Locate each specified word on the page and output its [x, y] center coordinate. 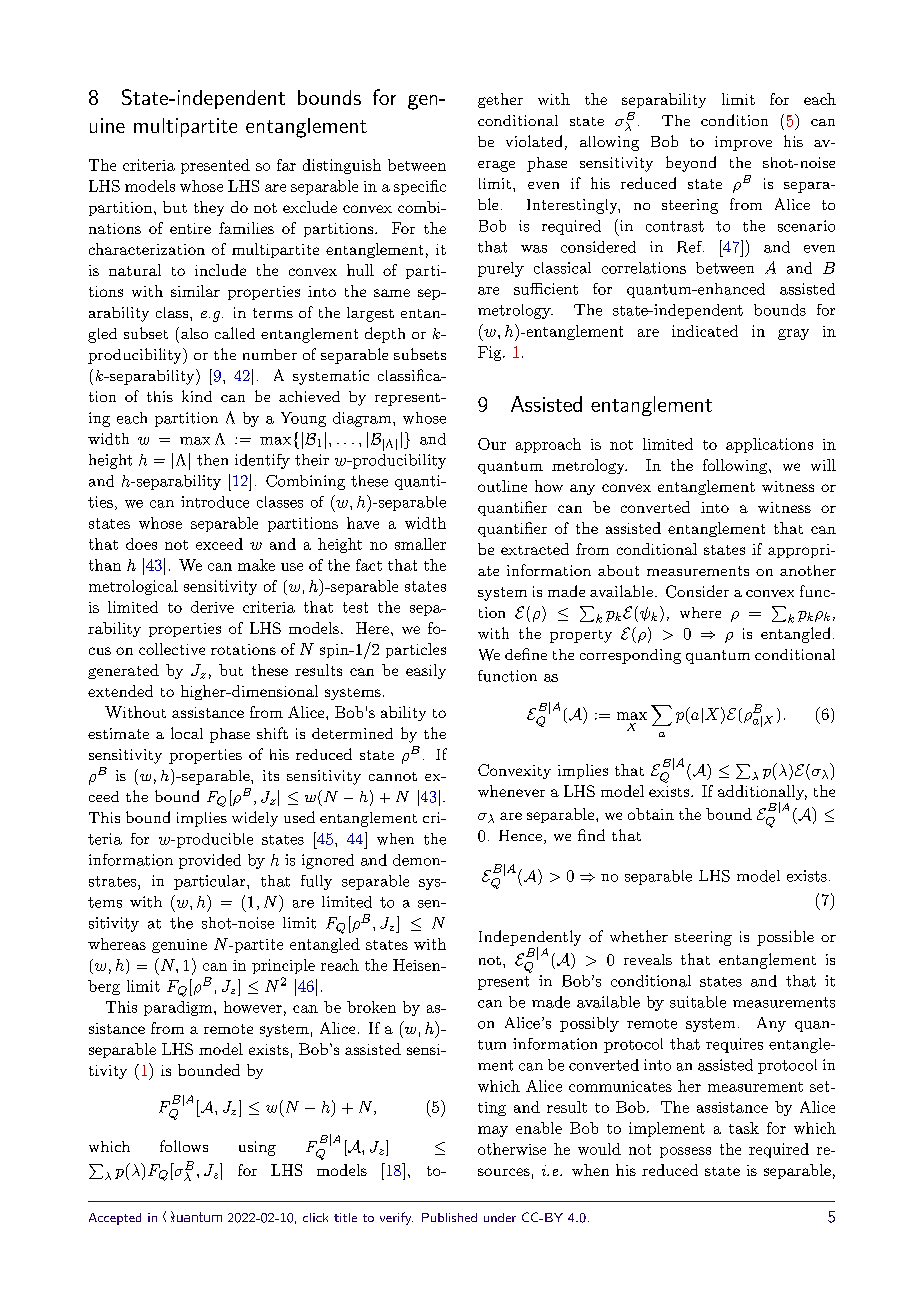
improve [743, 143]
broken [371, 1007]
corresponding [630, 656]
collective [172, 649]
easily [426, 671]
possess [685, 1152]
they [209, 208]
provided [210, 861]
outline [502, 486]
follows [184, 1146]
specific [420, 187]
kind [197, 396]
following [736, 466]
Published [449, 1217]
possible [785, 938]
